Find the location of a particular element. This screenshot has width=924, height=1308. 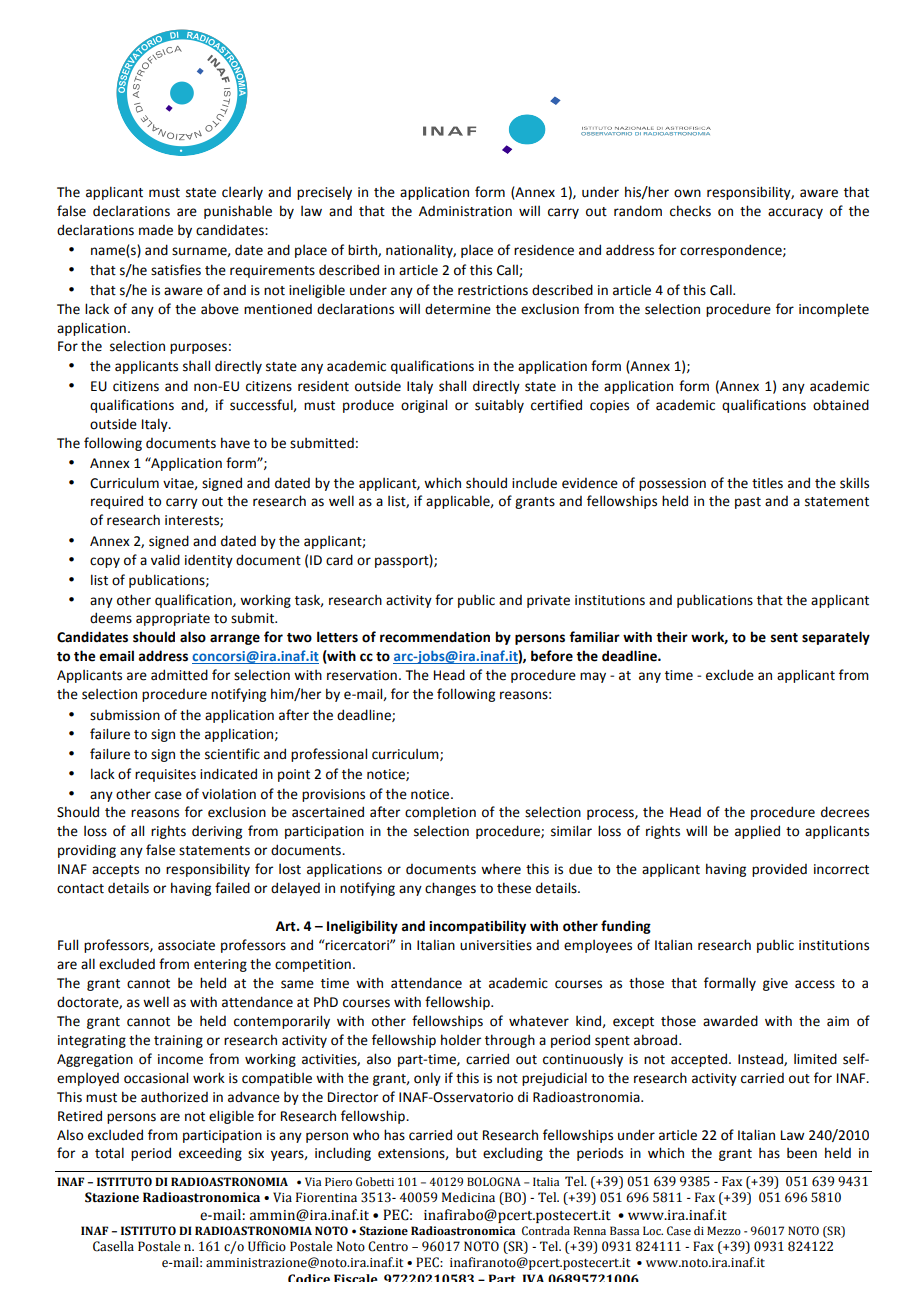

similar is located at coordinates (571, 831).
